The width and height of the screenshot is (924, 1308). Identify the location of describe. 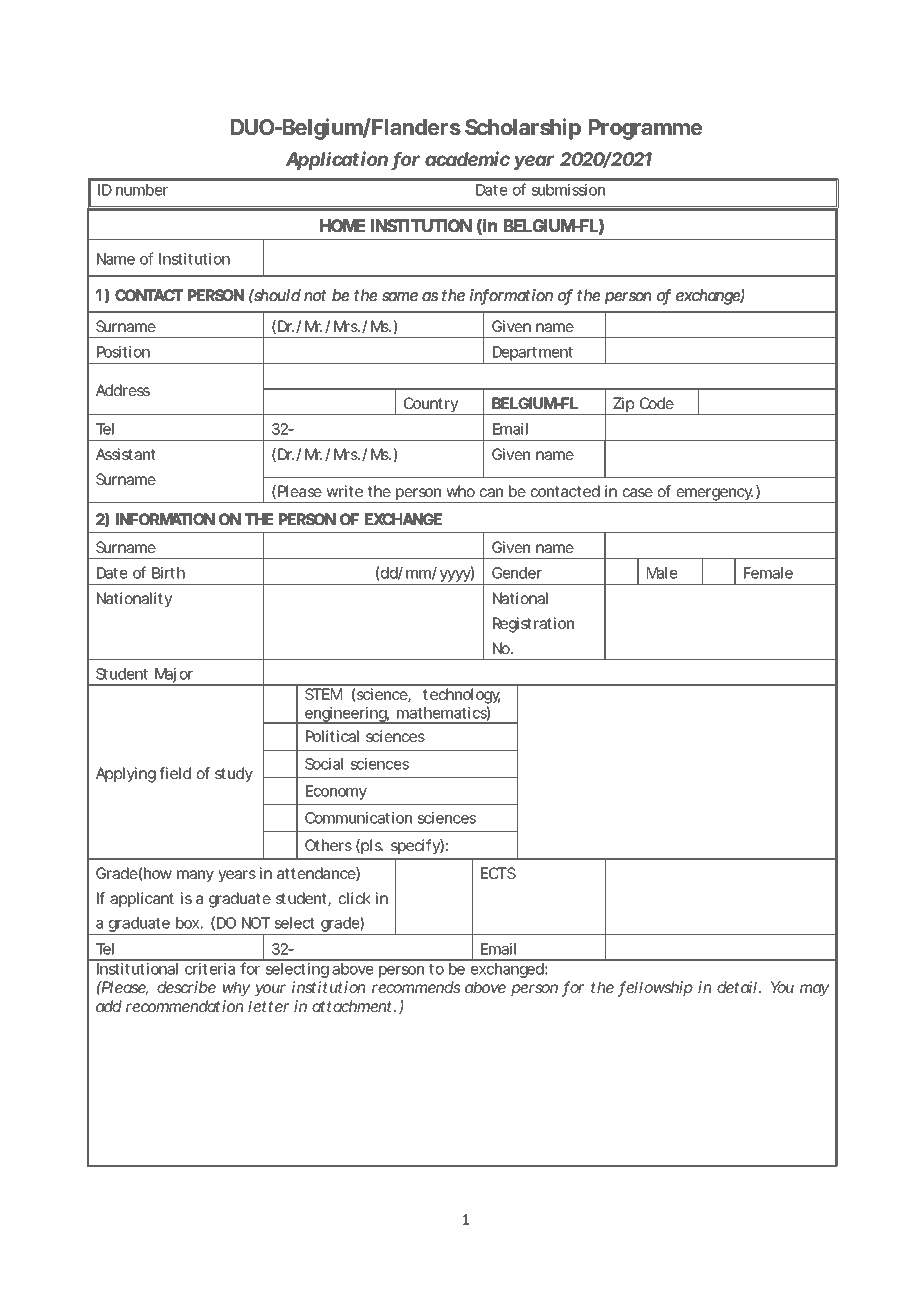
(186, 987).
